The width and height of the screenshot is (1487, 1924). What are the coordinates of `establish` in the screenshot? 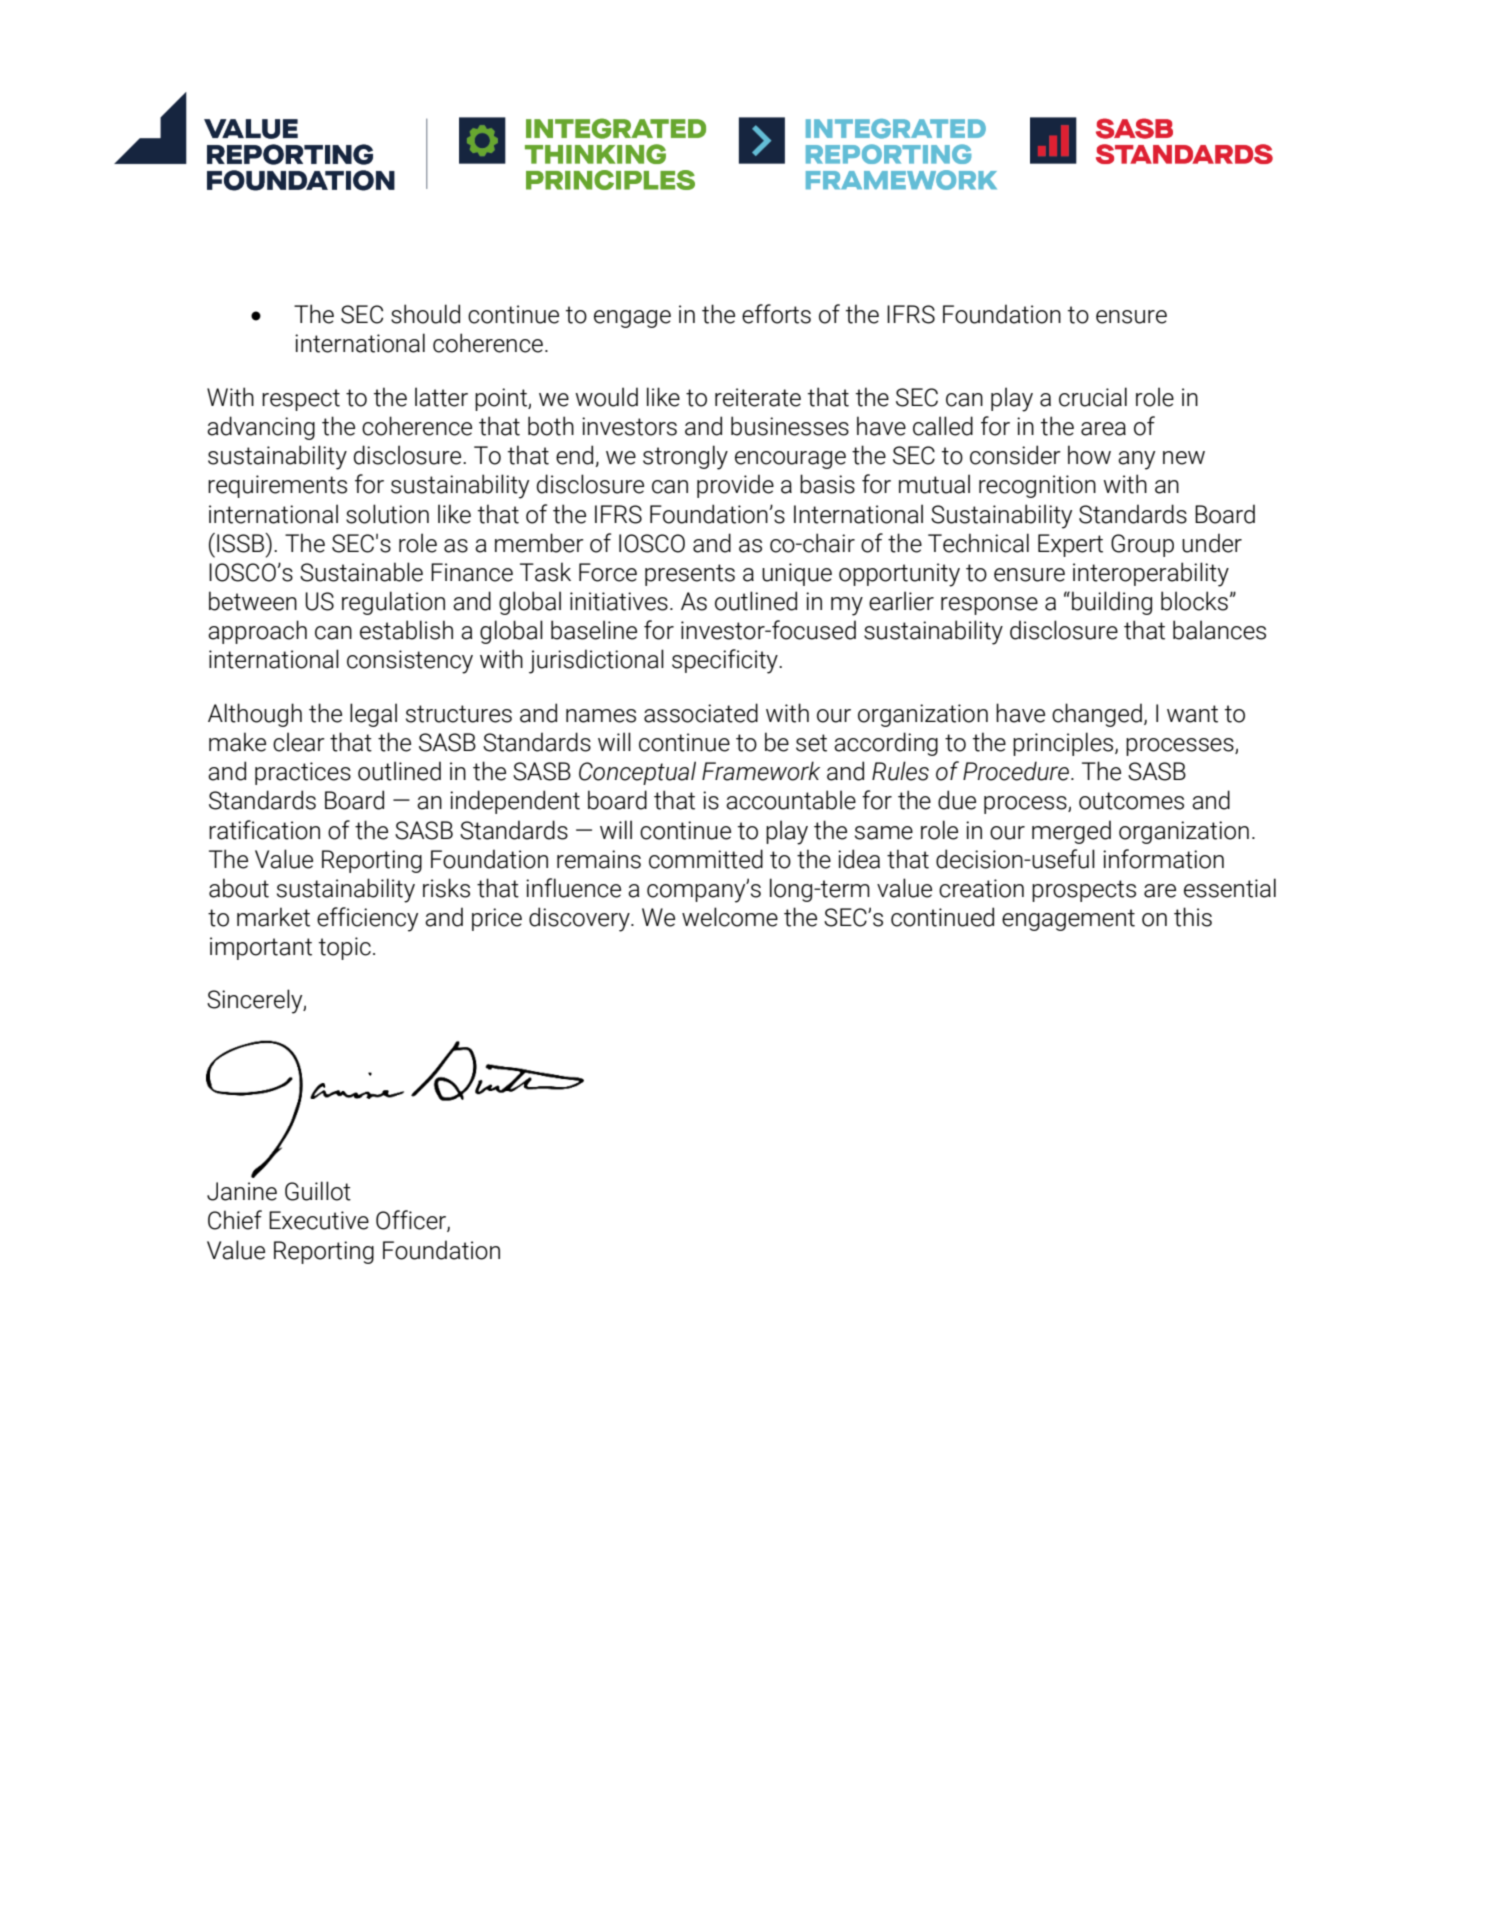 It's located at (406, 630).
